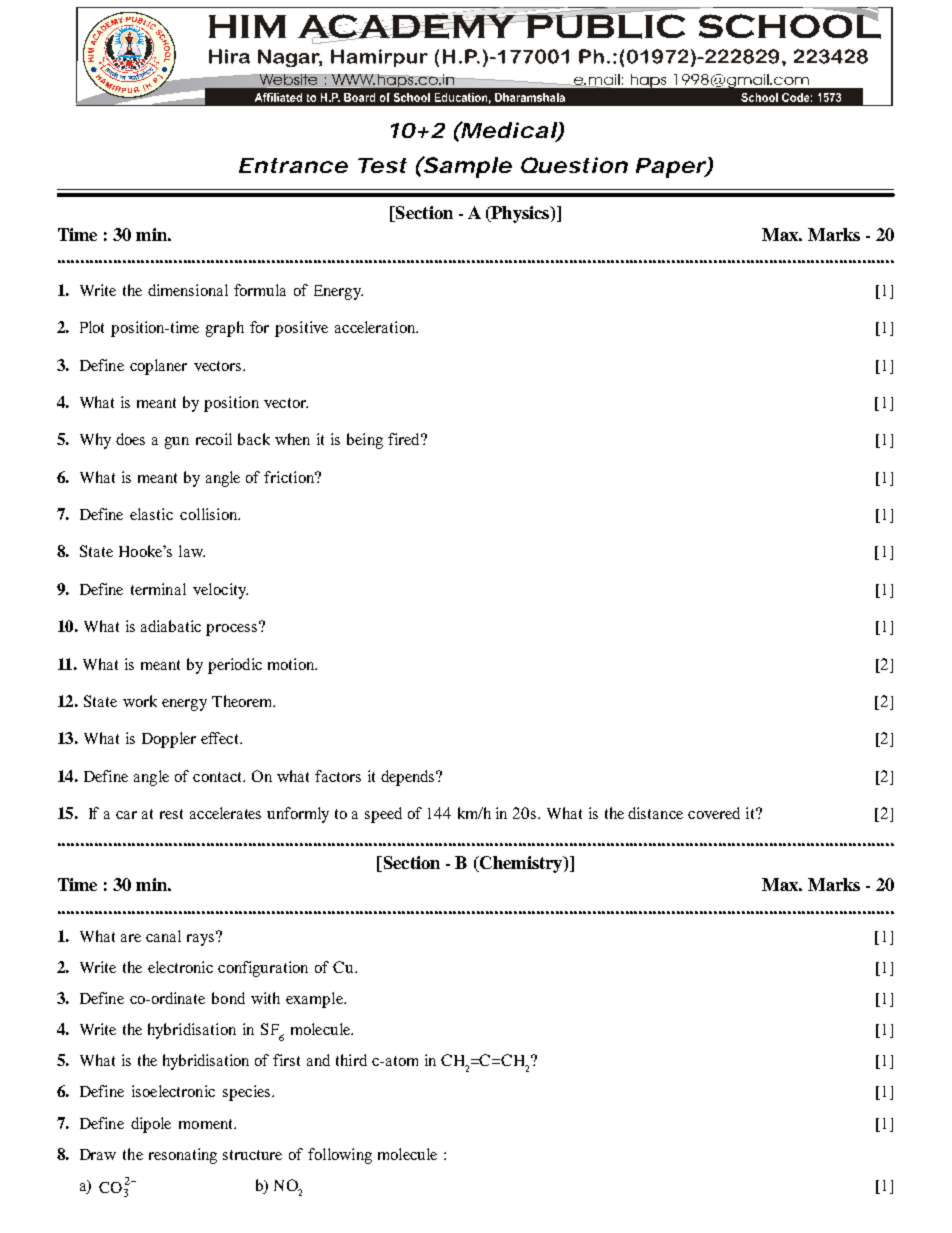 The image size is (952, 1233). What do you see at coordinates (151, 1125) in the screenshot?
I see `dipole` at bounding box center [151, 1125].
